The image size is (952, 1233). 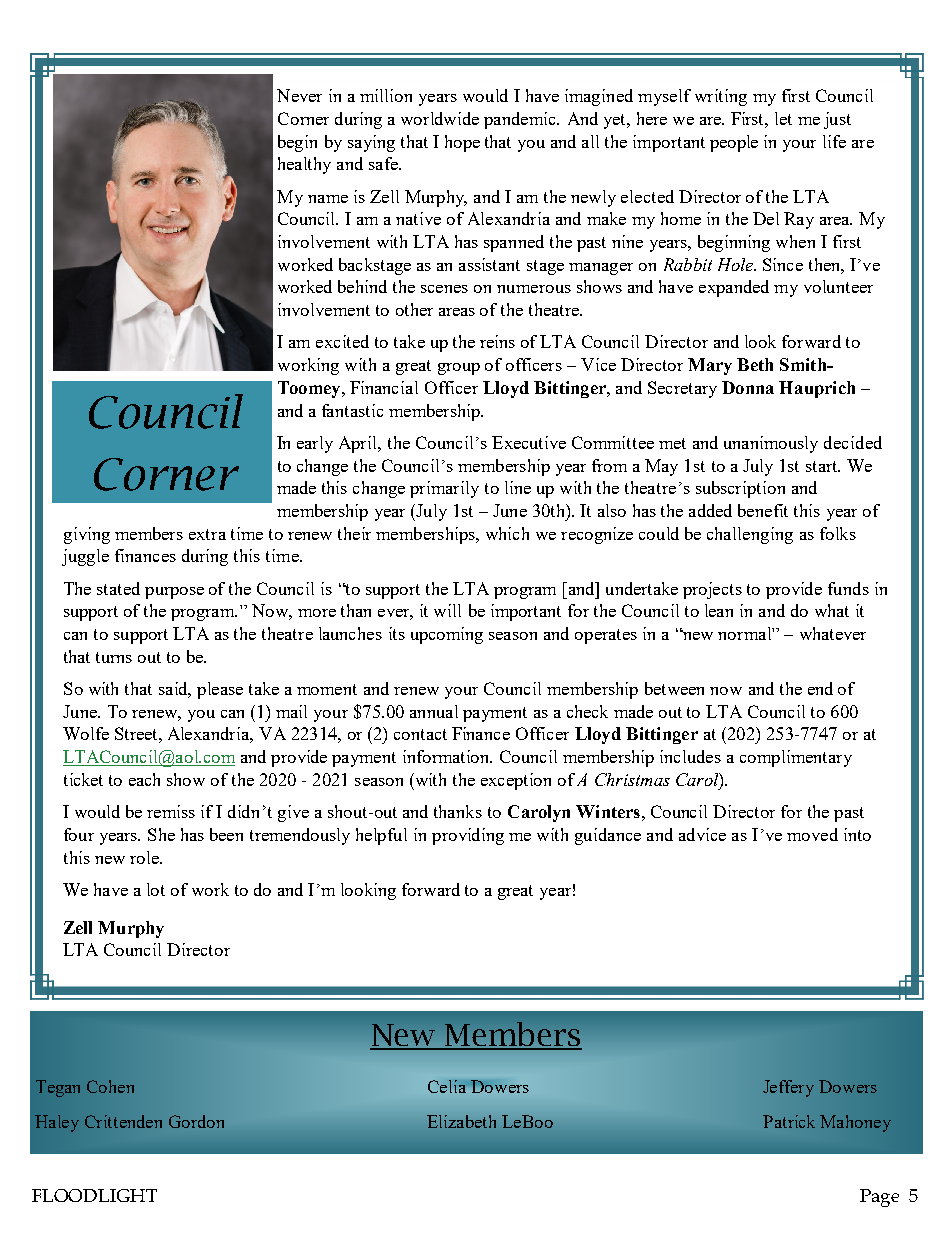 I want to click on moved, so click(x=812, y=834).
